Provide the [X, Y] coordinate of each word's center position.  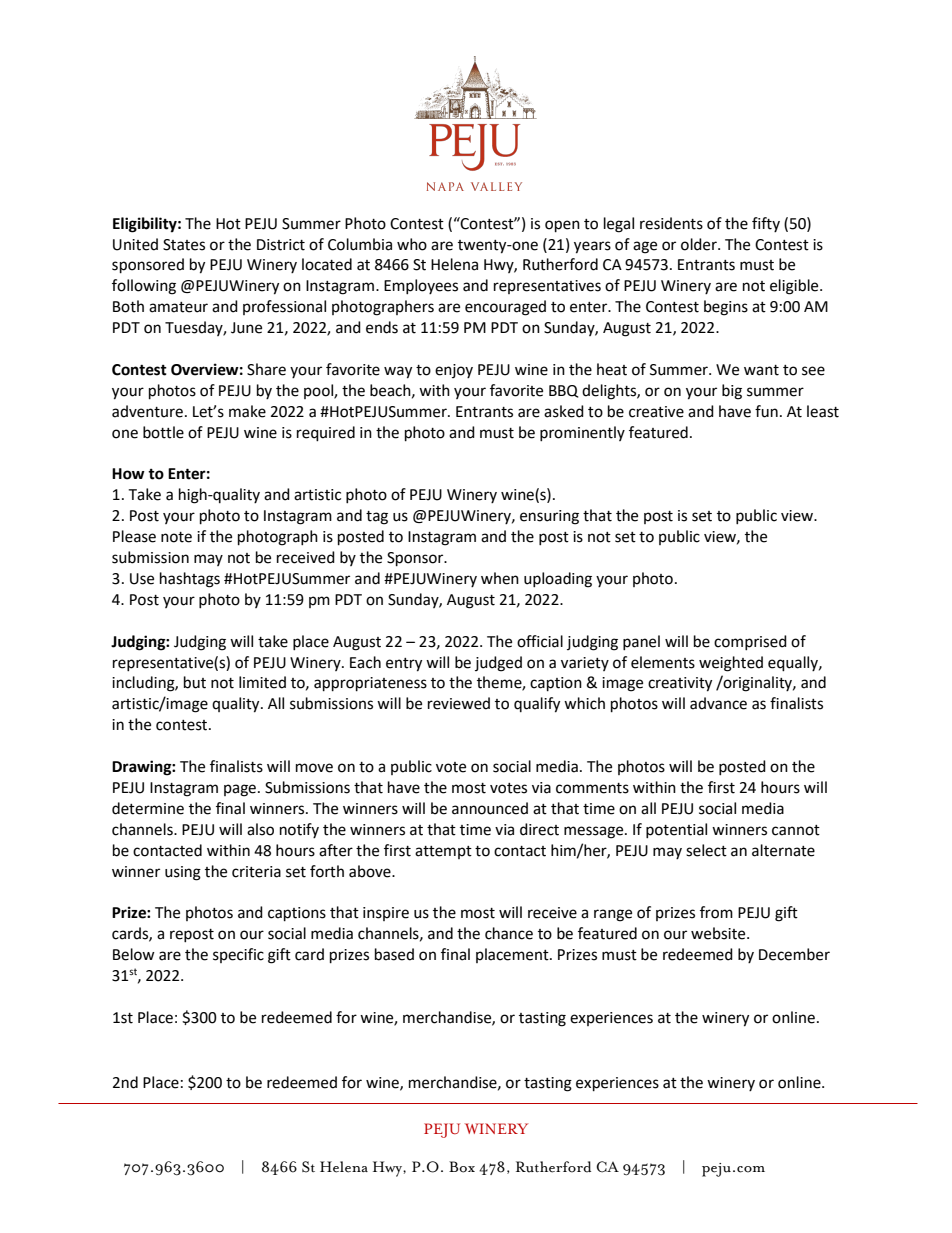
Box [462, 1167]
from [716, 912]
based [394, 954]
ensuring [549, 517]
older [700, 244]
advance [718, 703]
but [195, 682]
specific [238, 955]
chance [509, 933]
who [412, 244]
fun [766, 411]
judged [498, 664]
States [184, 245]
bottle [163, 432]
